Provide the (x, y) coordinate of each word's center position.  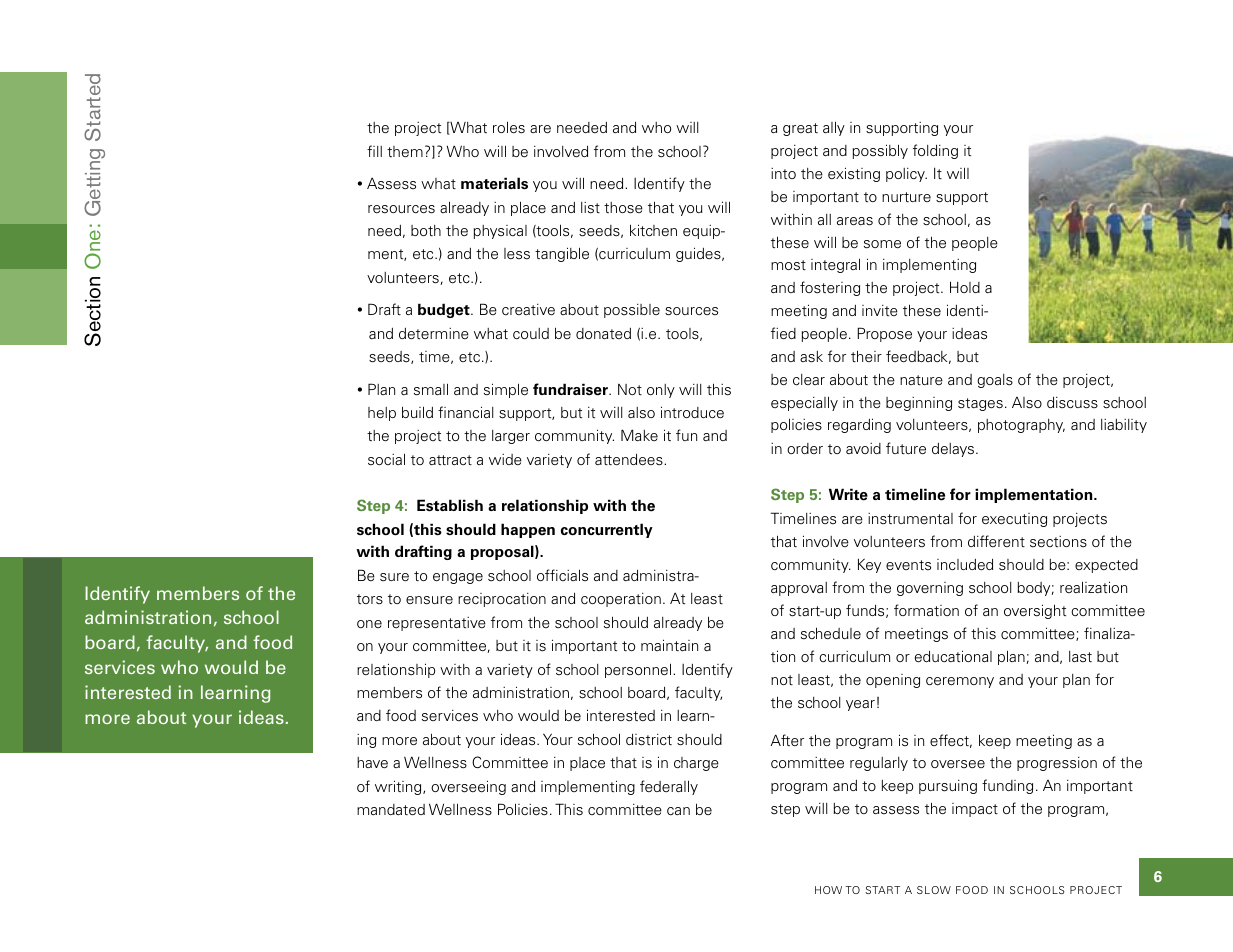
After (787, 740)
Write (848, 494)
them (405, 151)
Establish (450, 505)
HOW (828, 890)
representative (437, 624)
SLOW (934, 890)
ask (811, 357)
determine (434, 333)
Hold (965, 287)
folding (935, 151)
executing (1014, 520)
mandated (391, 810)
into (783, 173)
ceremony (960, 682)
